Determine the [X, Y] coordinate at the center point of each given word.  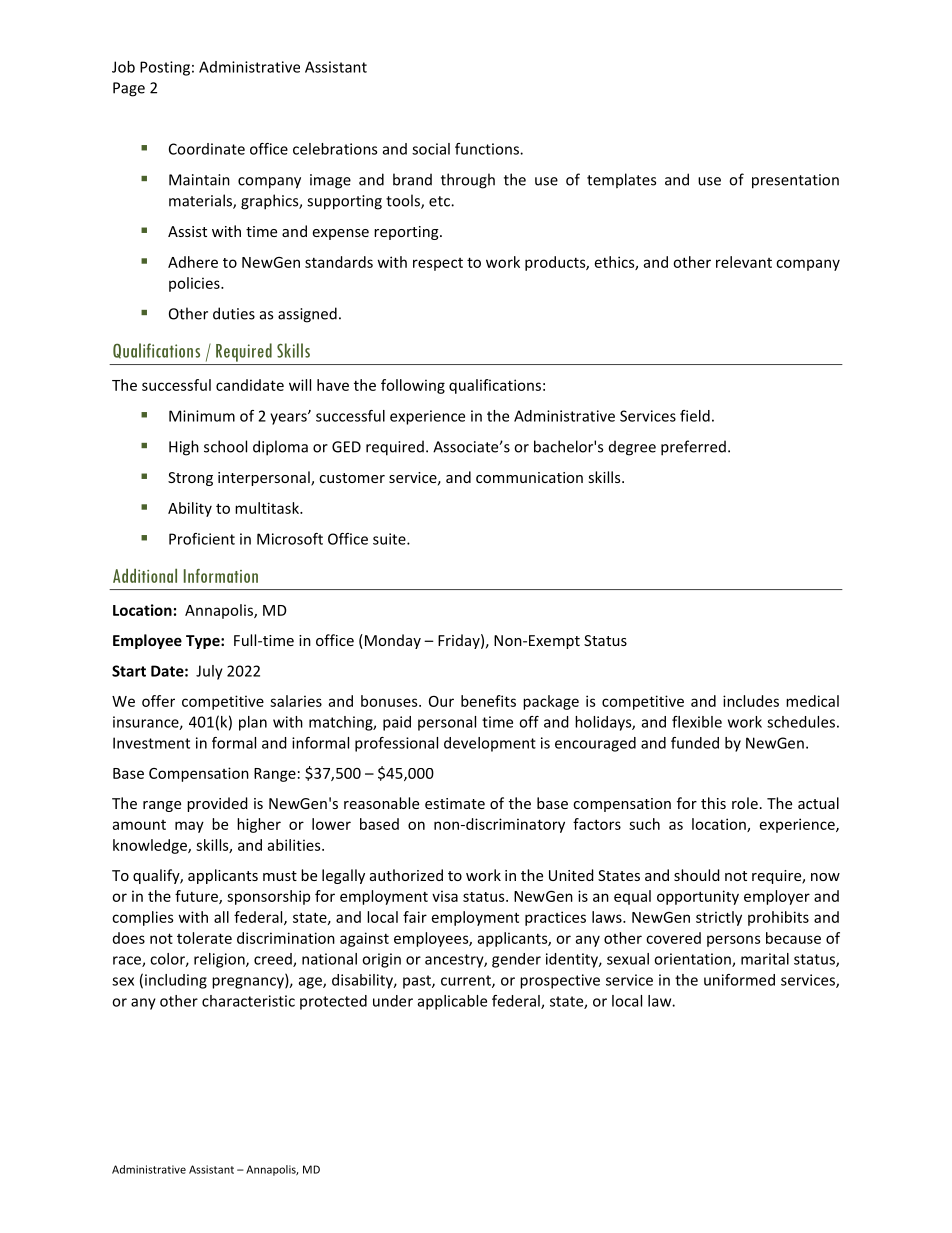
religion [220, 960]
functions [488, 149]
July [209, 672]
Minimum [202, 416]
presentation [795, 181]
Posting [165, 68]
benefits [488, 701]
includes [751, 701]
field [695, 416]
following [413, 386]
